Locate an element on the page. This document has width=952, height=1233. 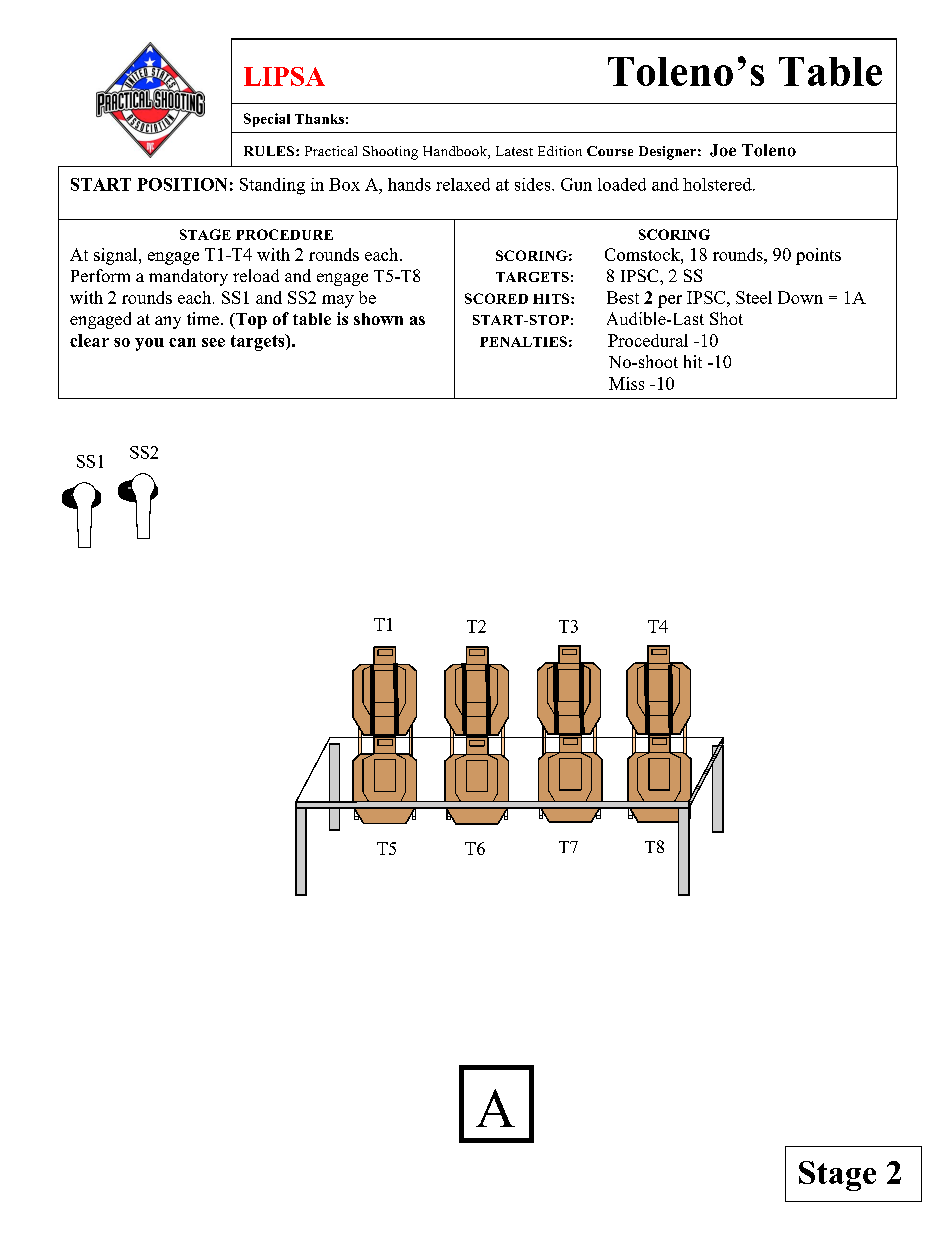
POSITION is located at coordinates (182, 184).
